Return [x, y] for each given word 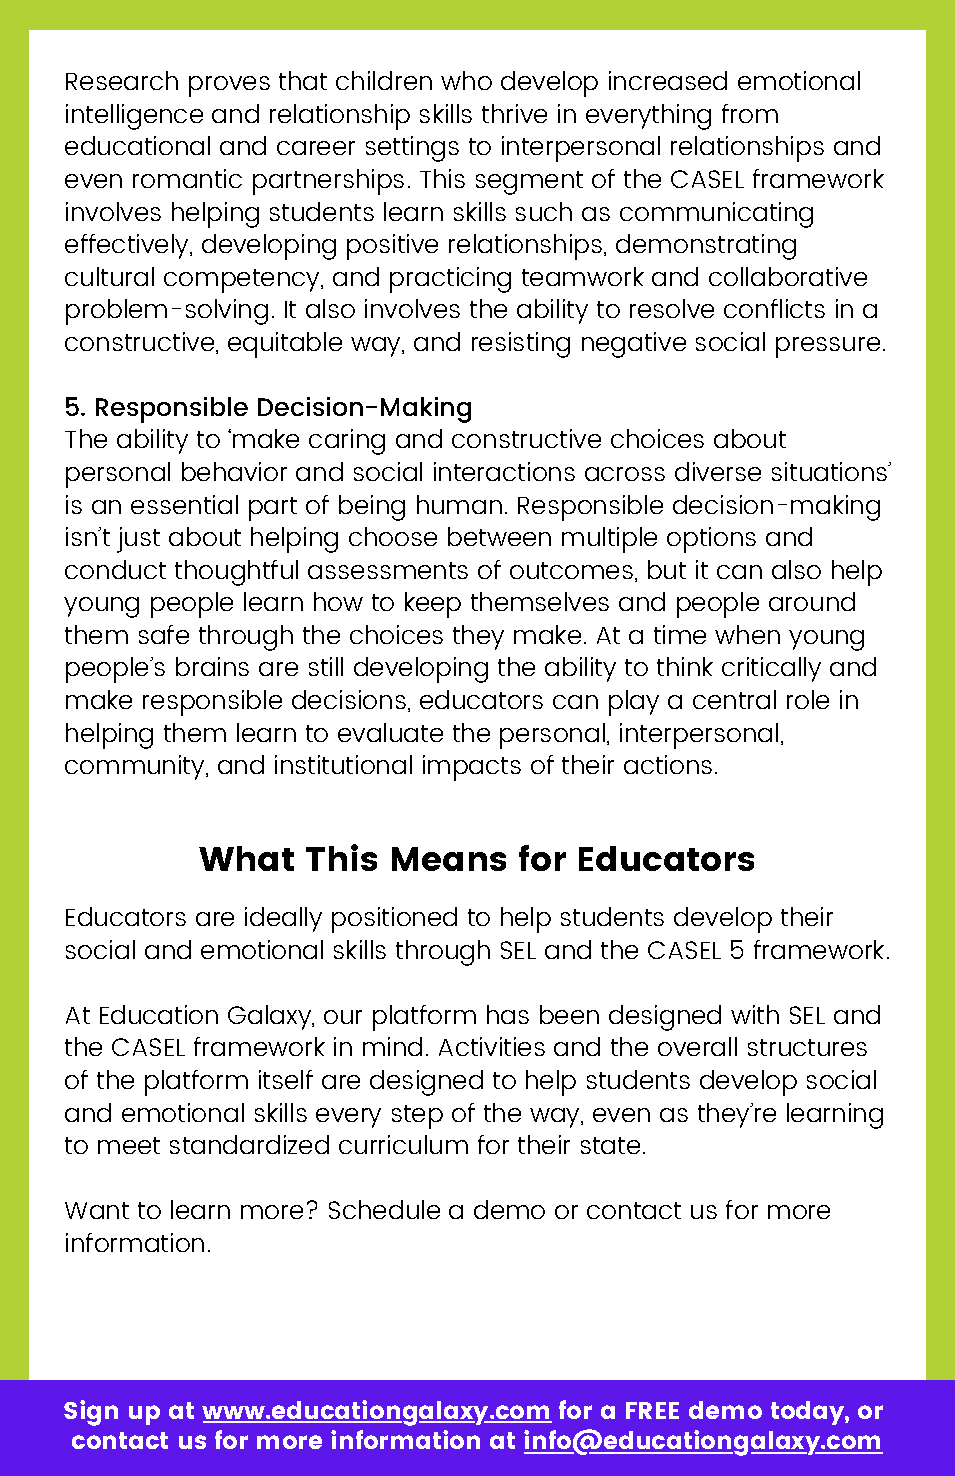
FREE [652, 1410]
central [734, 699]
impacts [472, 768]
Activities [492, 1046]
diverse [718, 471]
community [136, 767]
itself [286, 1079]
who [466, 80]
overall [697, 1046]
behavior [234, 471]
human [459, 504]
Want [97, 1210]
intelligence [134, 117]
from [750, 113]
